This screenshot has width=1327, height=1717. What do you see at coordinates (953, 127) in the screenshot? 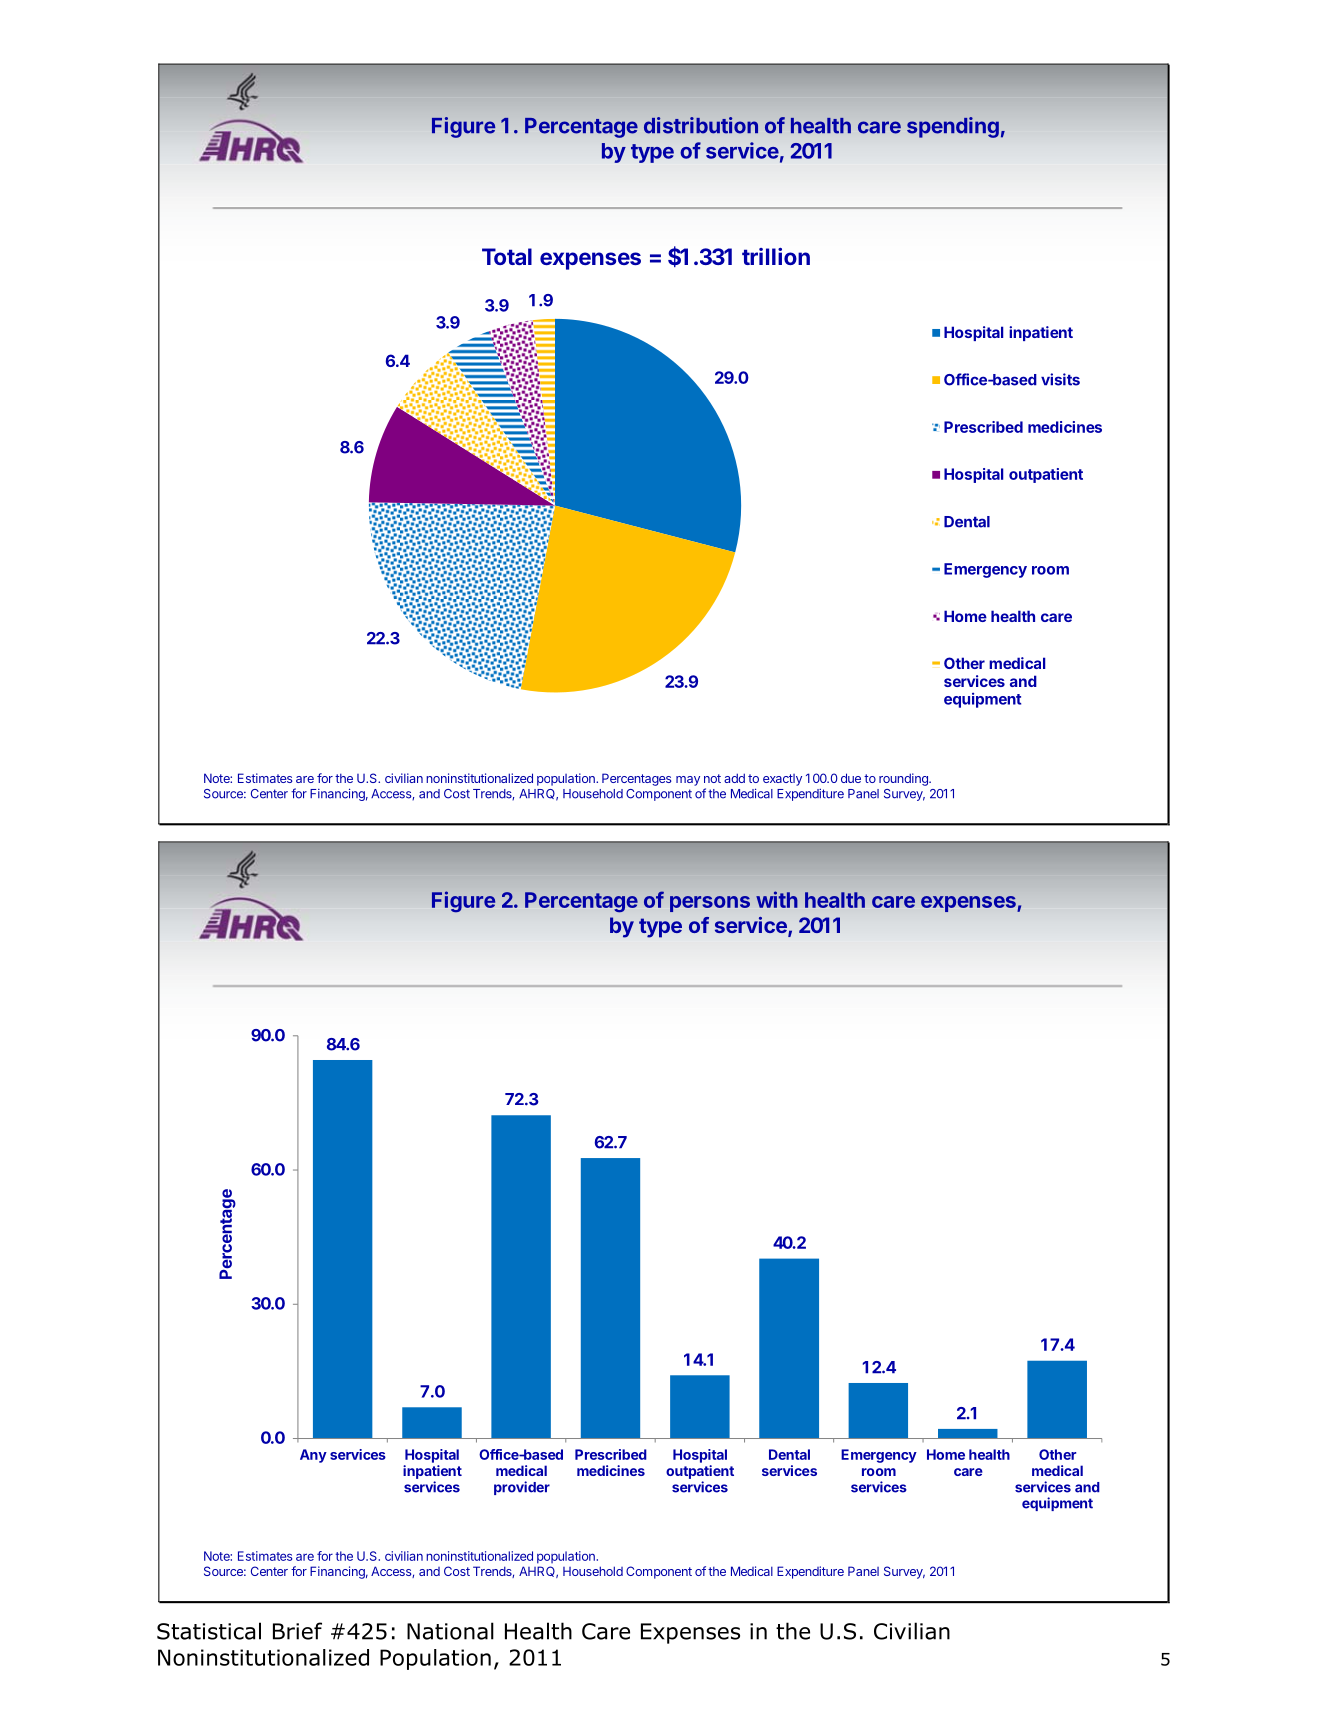
I see `spending` at bounding box center [953, 127].
